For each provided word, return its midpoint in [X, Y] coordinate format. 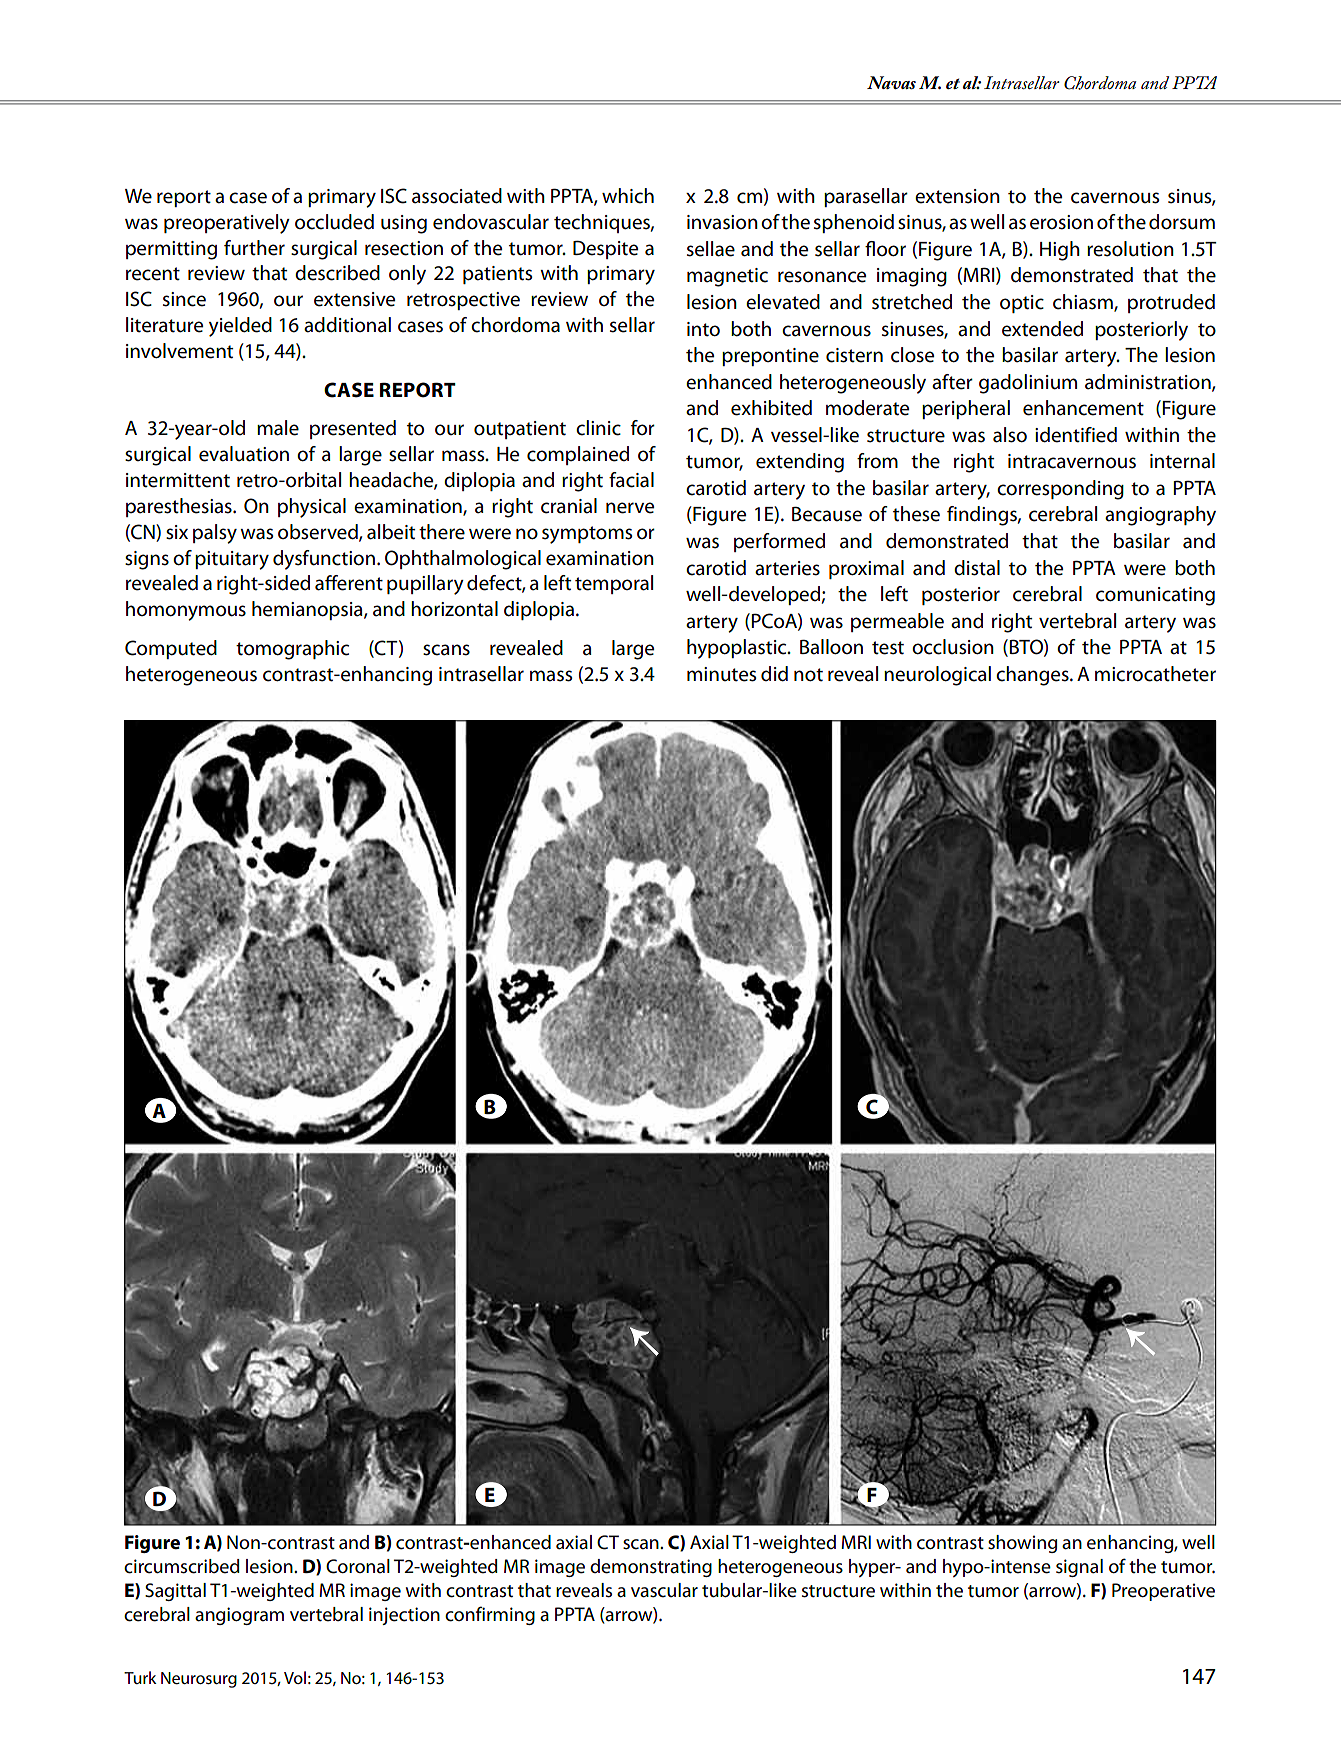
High [1060, 251]
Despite [605, 249]
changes [1033, 676]
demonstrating [651, 1568]
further [254, 248]
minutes [721, 674]
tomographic [292, 650]
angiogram [239, 1616]
